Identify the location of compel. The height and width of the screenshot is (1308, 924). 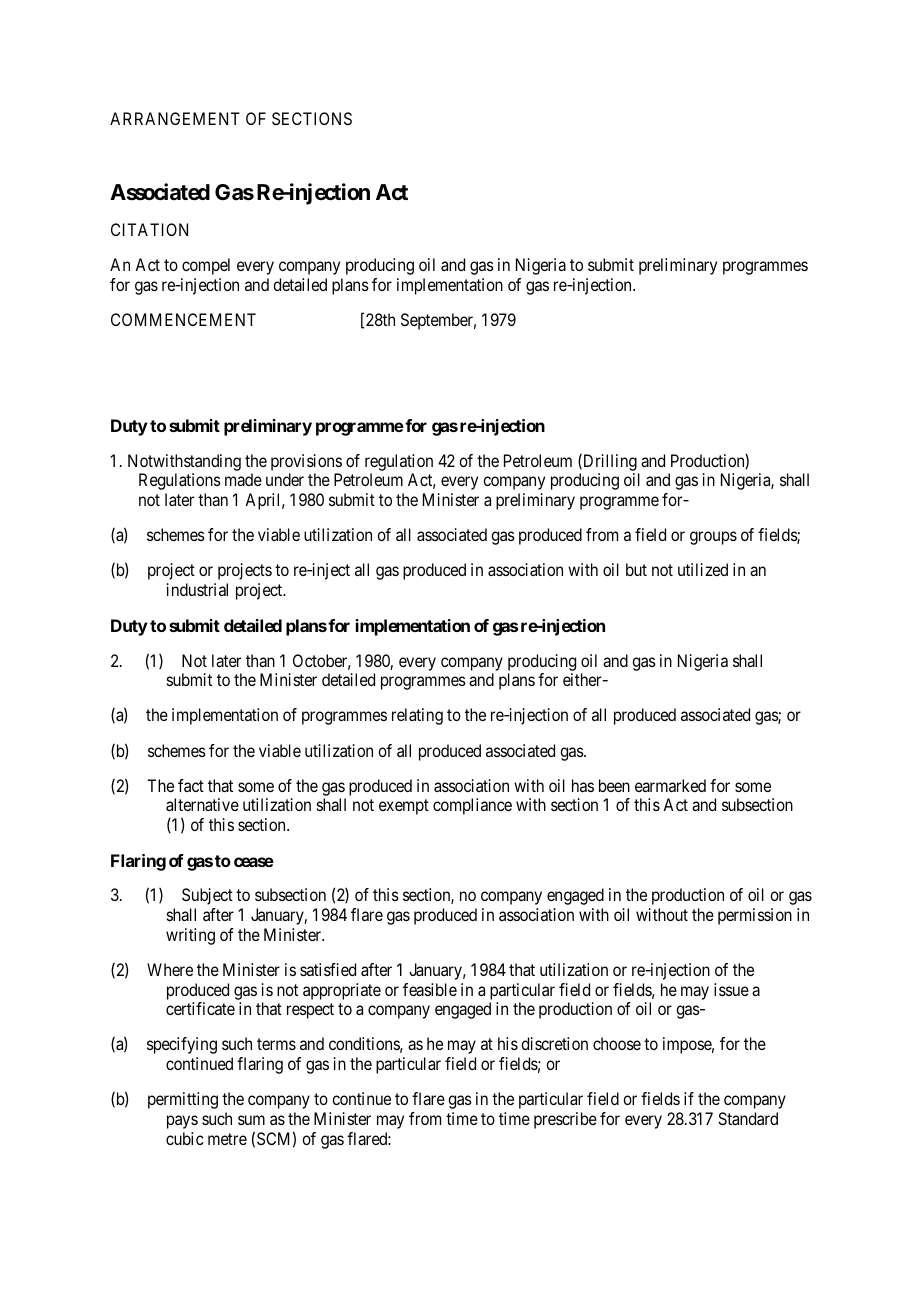
(206, 266).
